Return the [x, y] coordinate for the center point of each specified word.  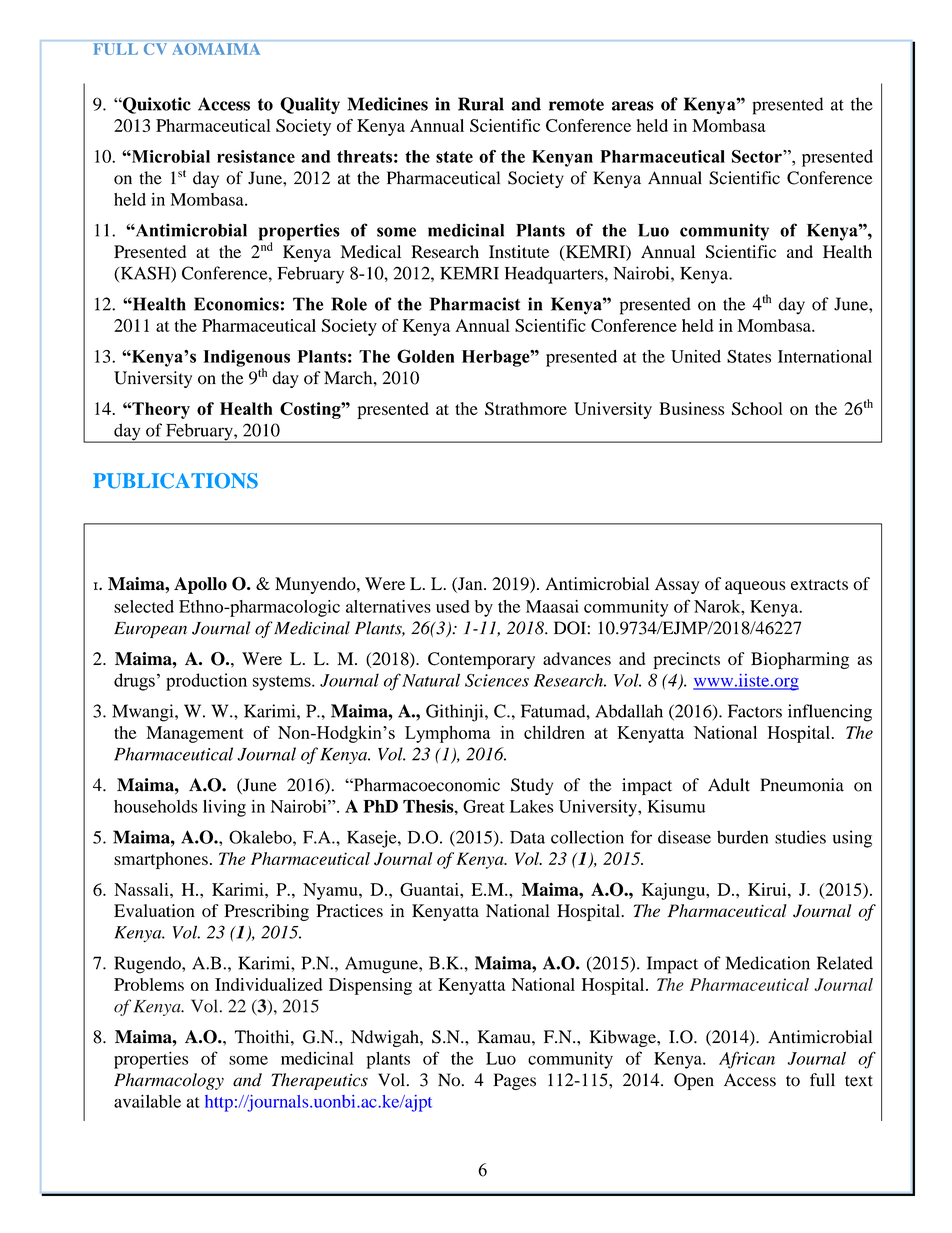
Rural [481, 104]
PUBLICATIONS [175, 481]
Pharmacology [169, 1081]
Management [195, 734]
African [747, 1060]
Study [532, 786]
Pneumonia [802, 785]
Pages [514, 1081]
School [757, 408]
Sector [758, 156]
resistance [256, 156]
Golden [425, 356]
